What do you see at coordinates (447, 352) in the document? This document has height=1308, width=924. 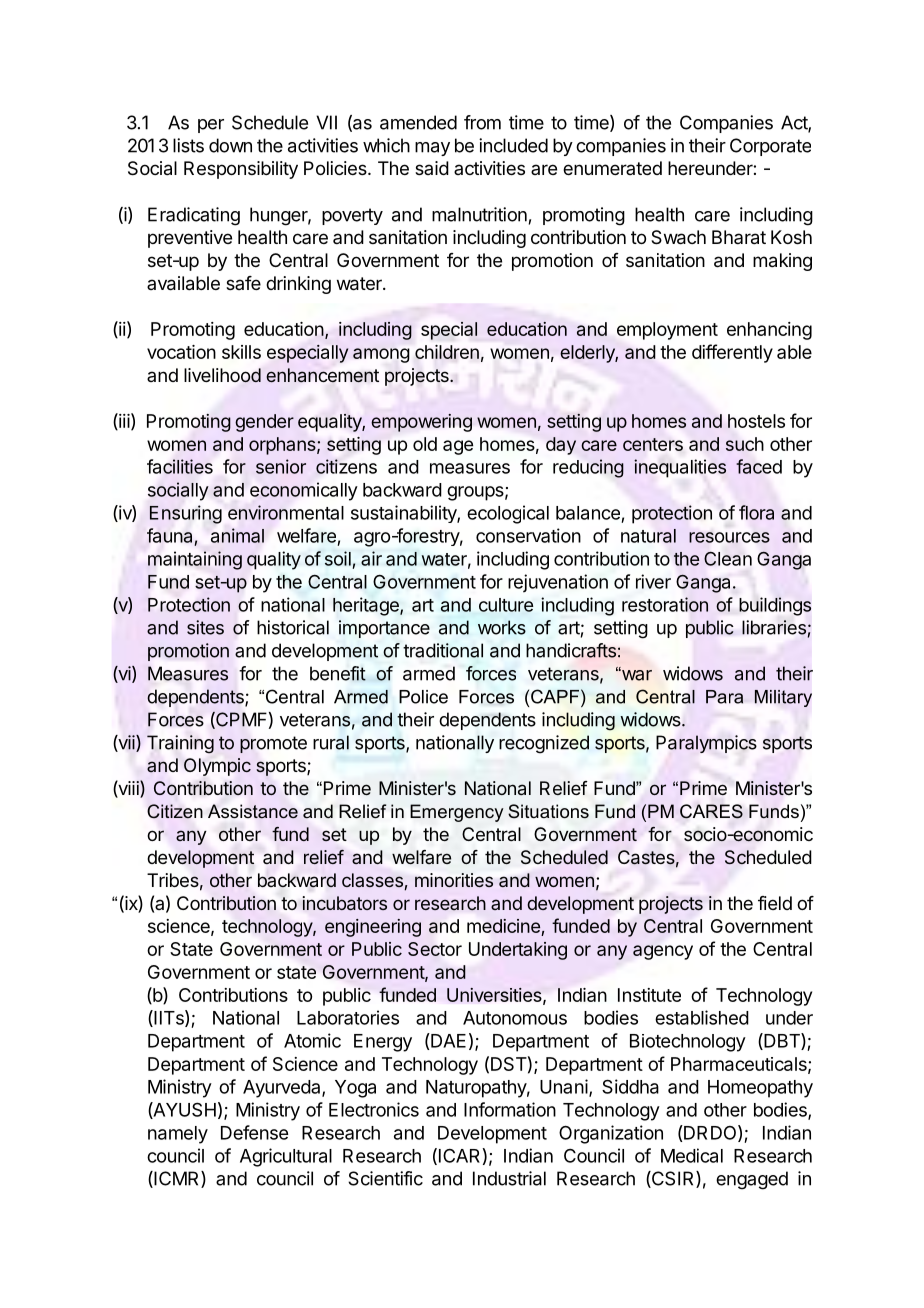 I see `children` at bounding box center [447, 352].
